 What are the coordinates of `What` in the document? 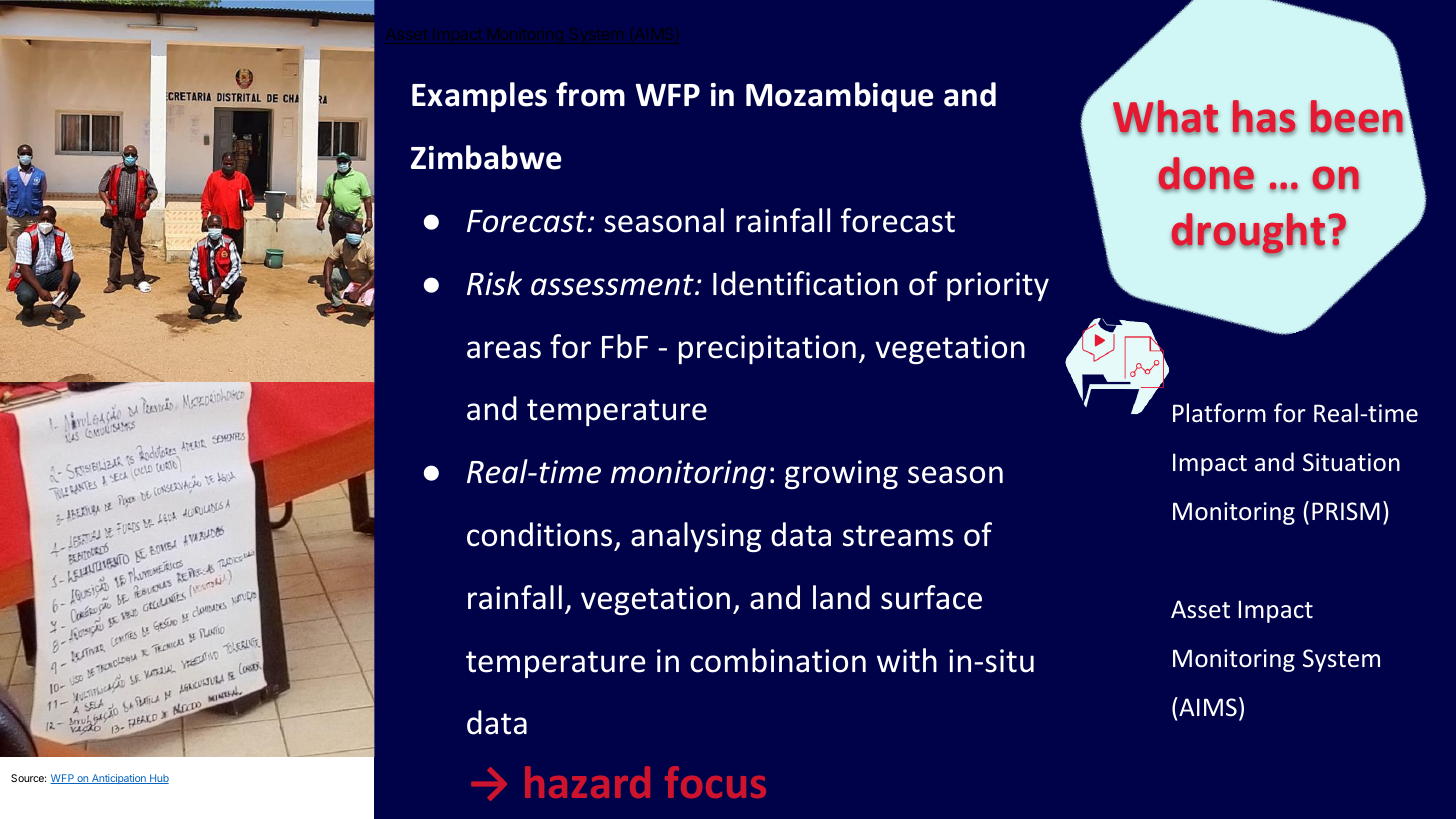 It's located at (1165, 117).
